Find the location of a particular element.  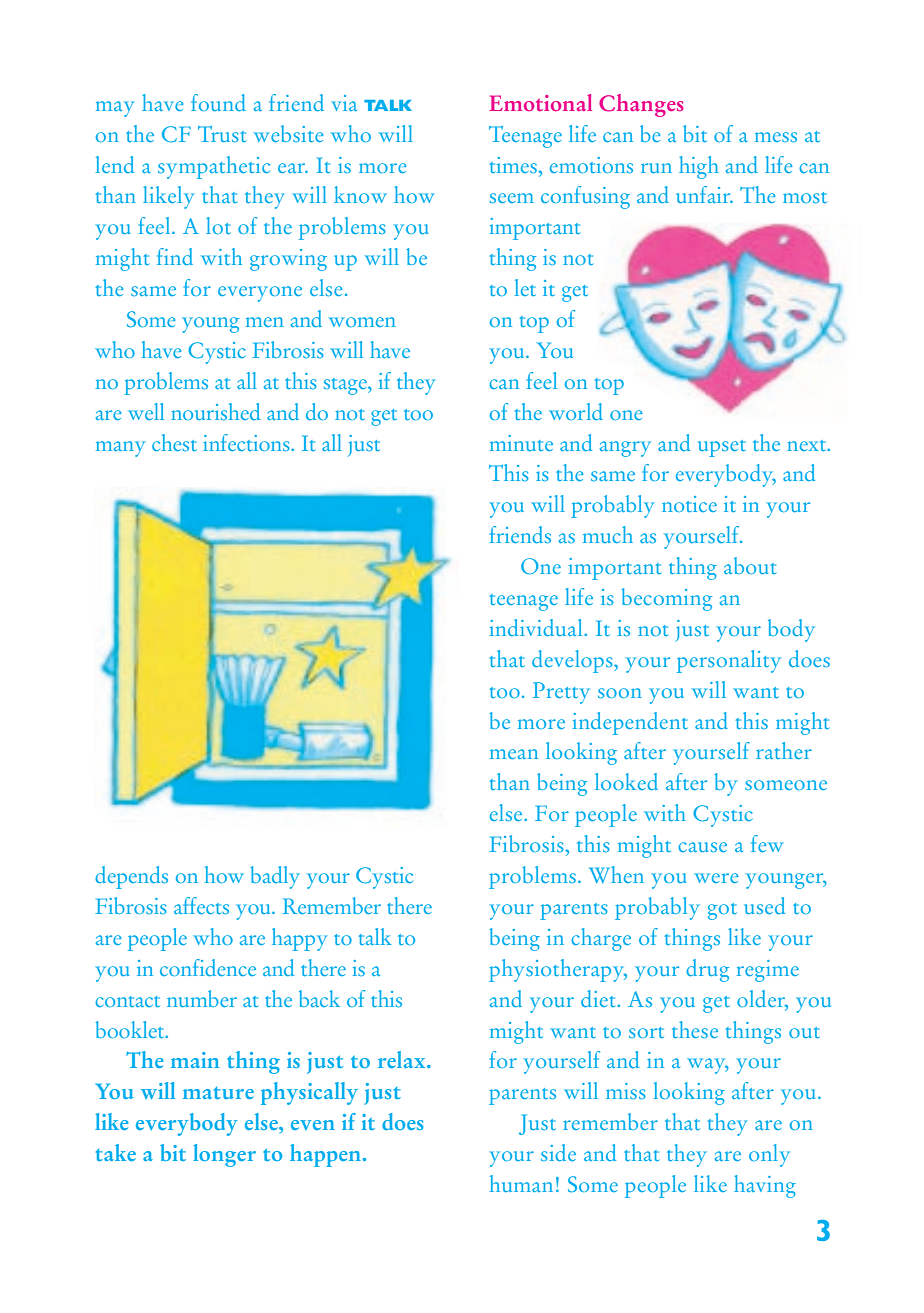

high is located at coordinates (699, 167).
